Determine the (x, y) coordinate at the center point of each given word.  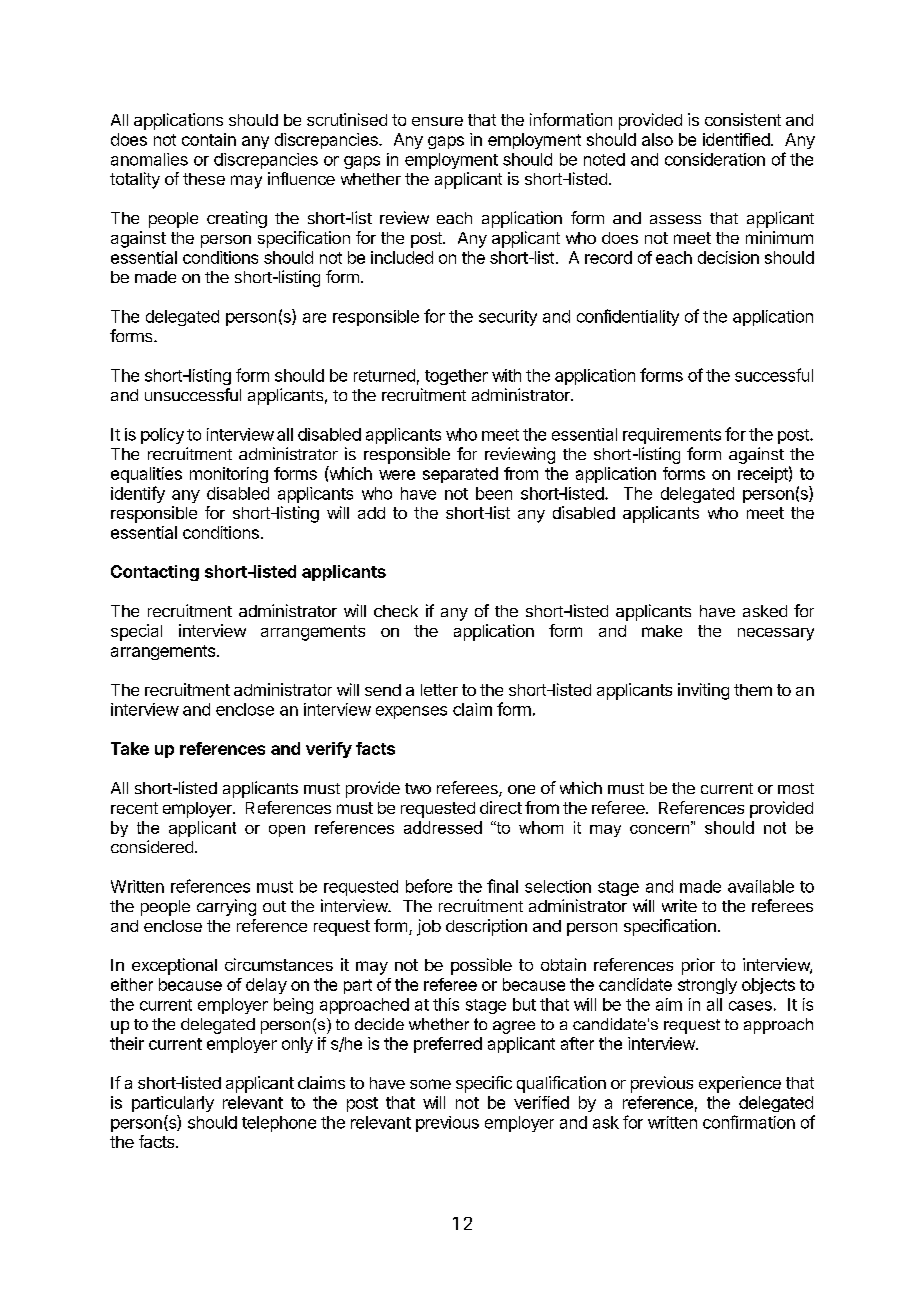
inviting (703, 691)
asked (765, 611)
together (456, 377)
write (679, 905)
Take (130, 748)
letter (439, 690)
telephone (279, 1124)
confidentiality (628, 317)
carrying (226, 907)
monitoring (229, 475)
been (494, 493)
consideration (715, 159)
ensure (437, 121)
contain (209, 139)
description (486, 927)
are (314, 318)
